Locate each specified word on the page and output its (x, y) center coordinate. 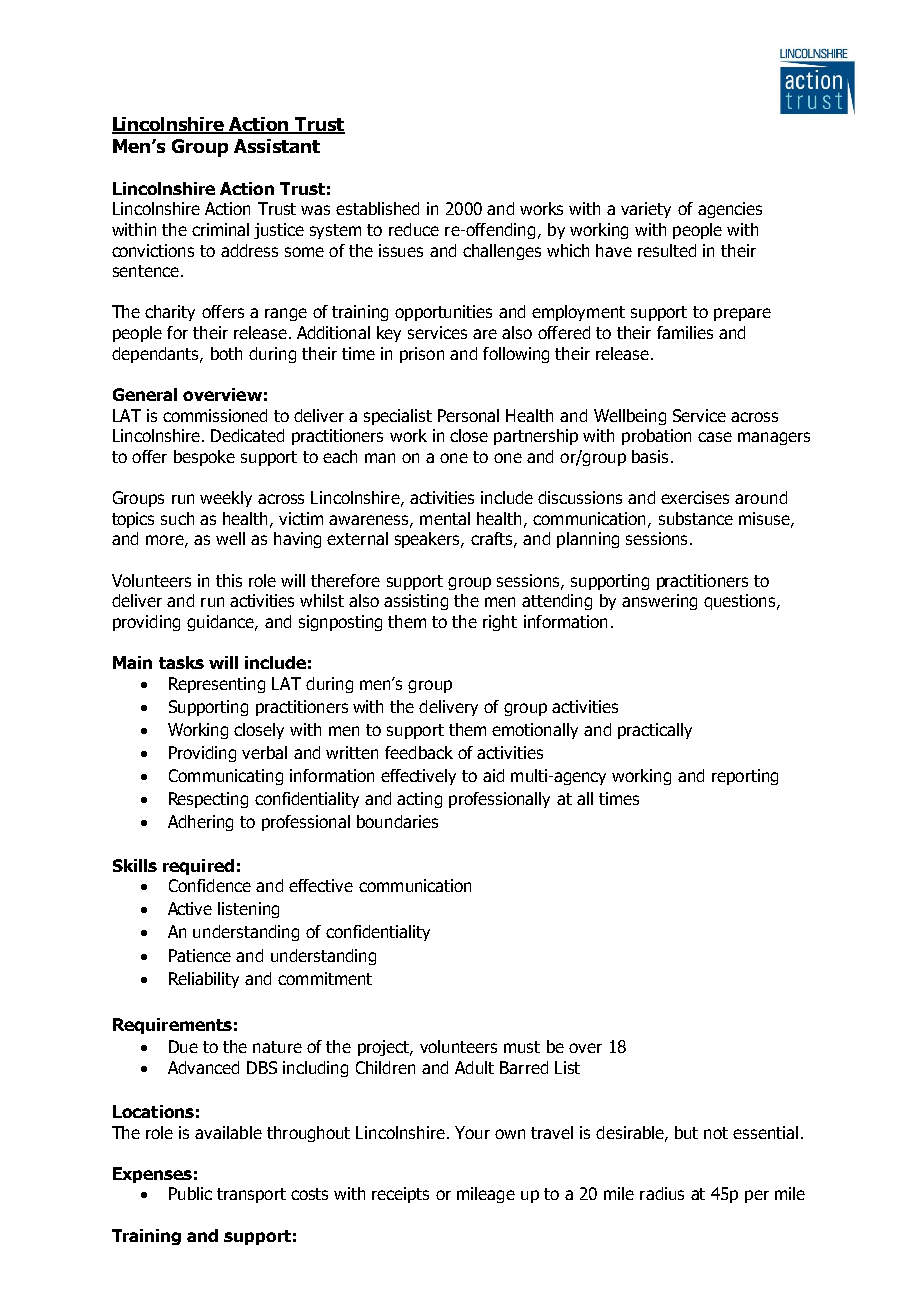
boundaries (397, 821)
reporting (745, 777)
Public (190, 1193)
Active (190, 908)
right (500, 623)
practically (655, 731)
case (715, 437)
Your (472, 1132)
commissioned (215, 415)
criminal (220, 229)
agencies (730, 210)
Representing (217, 685)
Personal (468, 415)
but (686, 1132)
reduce (414, 229)
